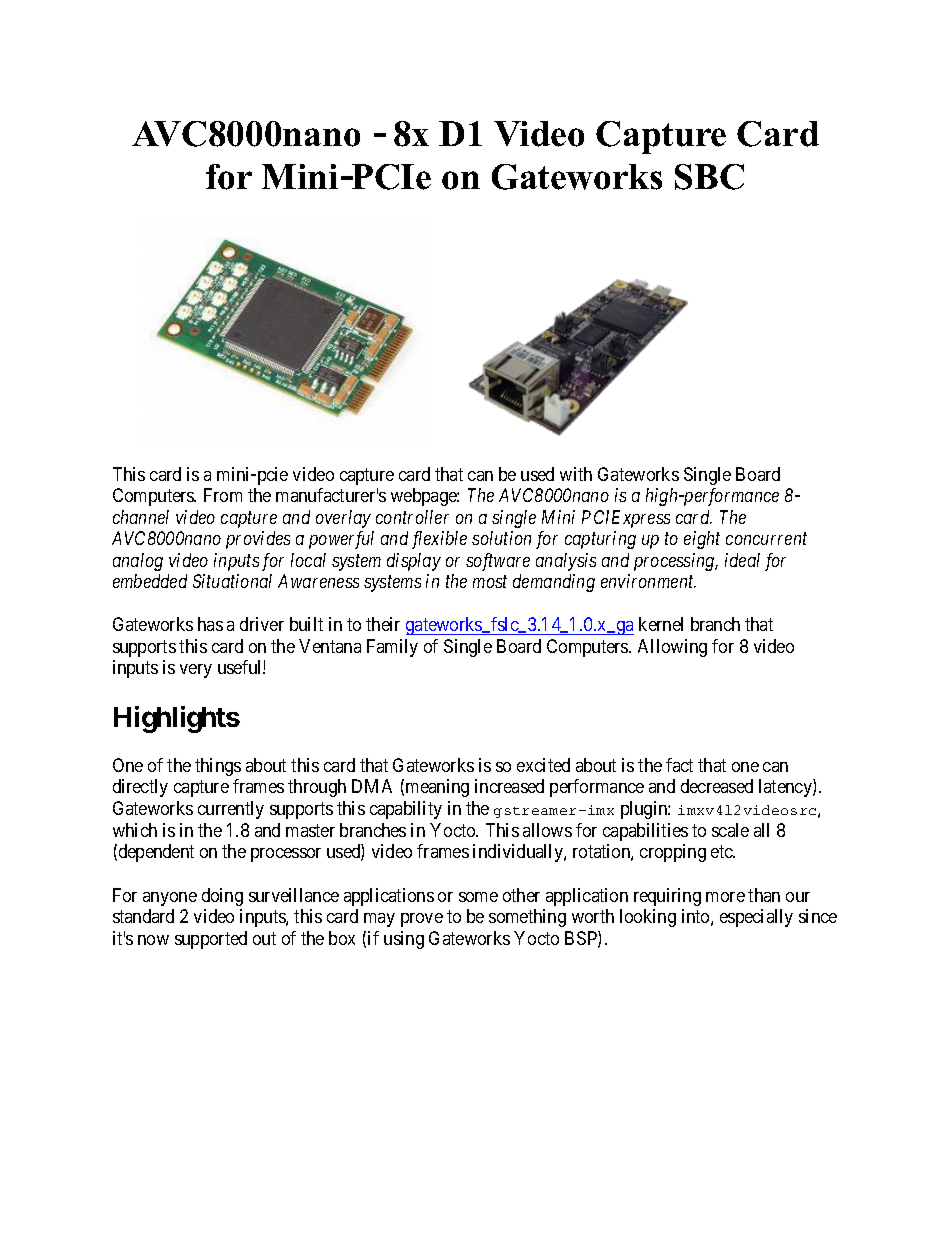 The width and height of the screenshot is (952, 1233). Describe the element at coordinates (422, 920) in the screenshot. I see `prove` at that location.
